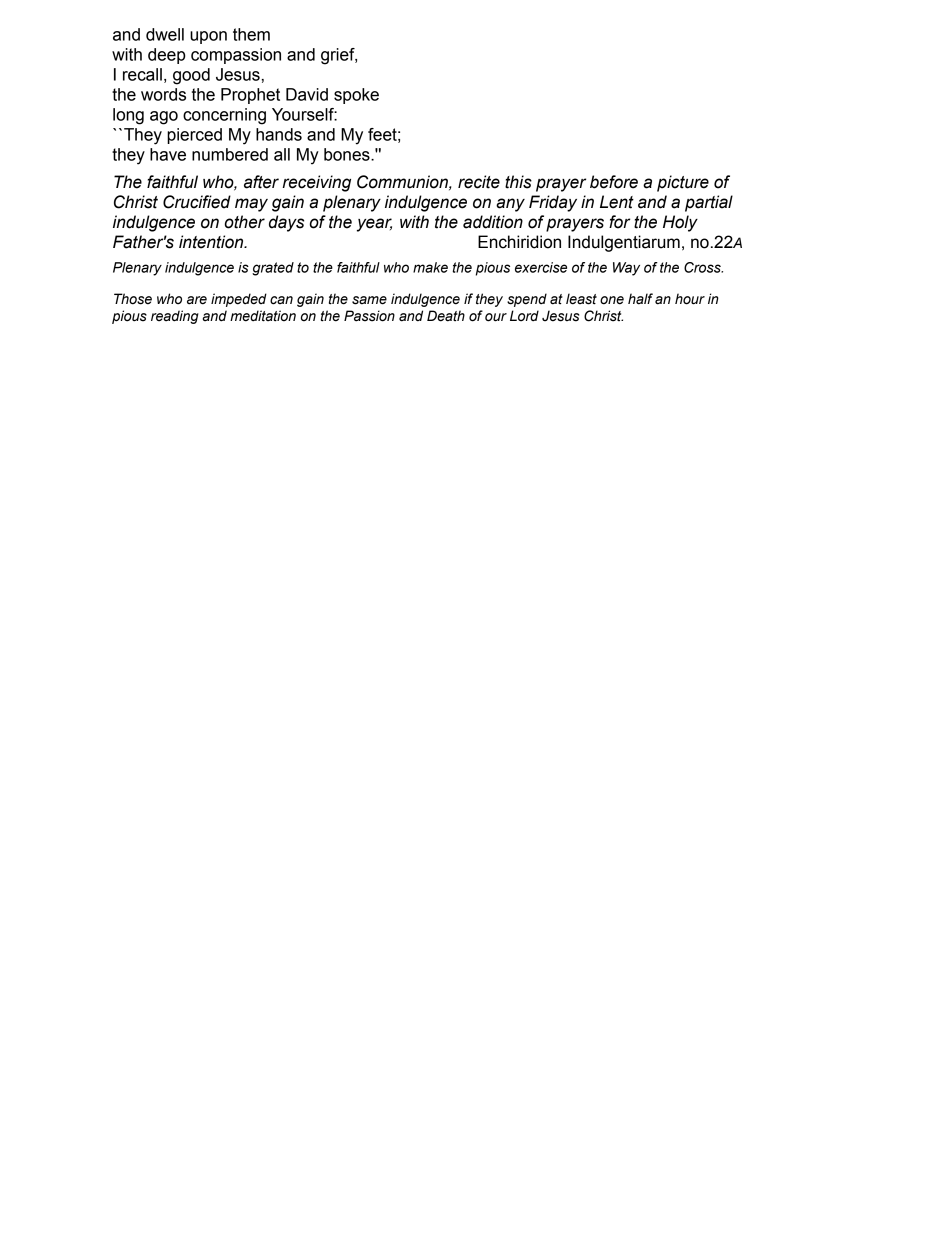 This screenshot has height=1233, width=952. I want to click on David, so click(307, 94).
